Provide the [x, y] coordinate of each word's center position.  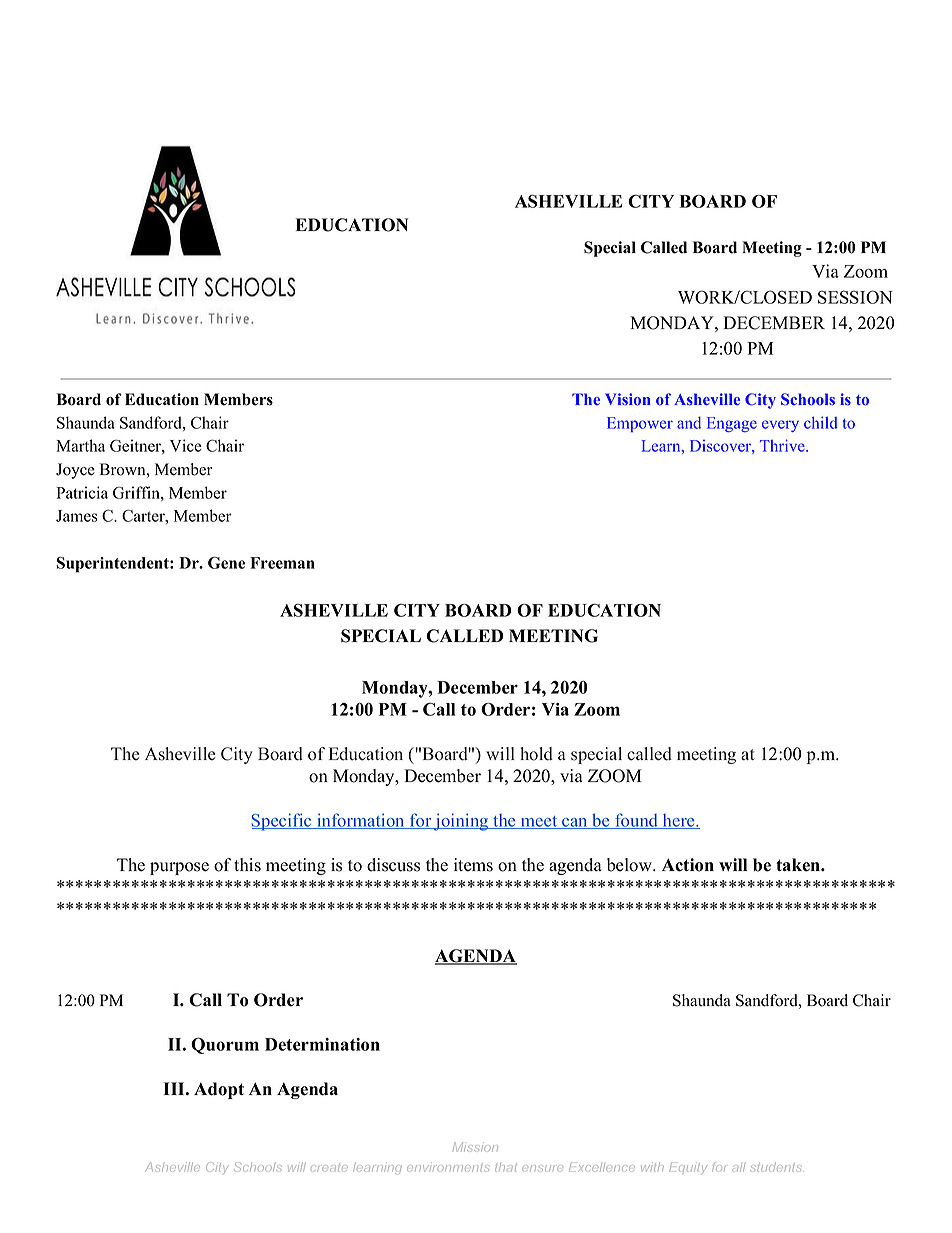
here [678, 821]
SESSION [855, 297]
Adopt [219, 1090]
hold [536, 754]
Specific [283, 822]
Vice [185, 445]
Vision [628, 399]
